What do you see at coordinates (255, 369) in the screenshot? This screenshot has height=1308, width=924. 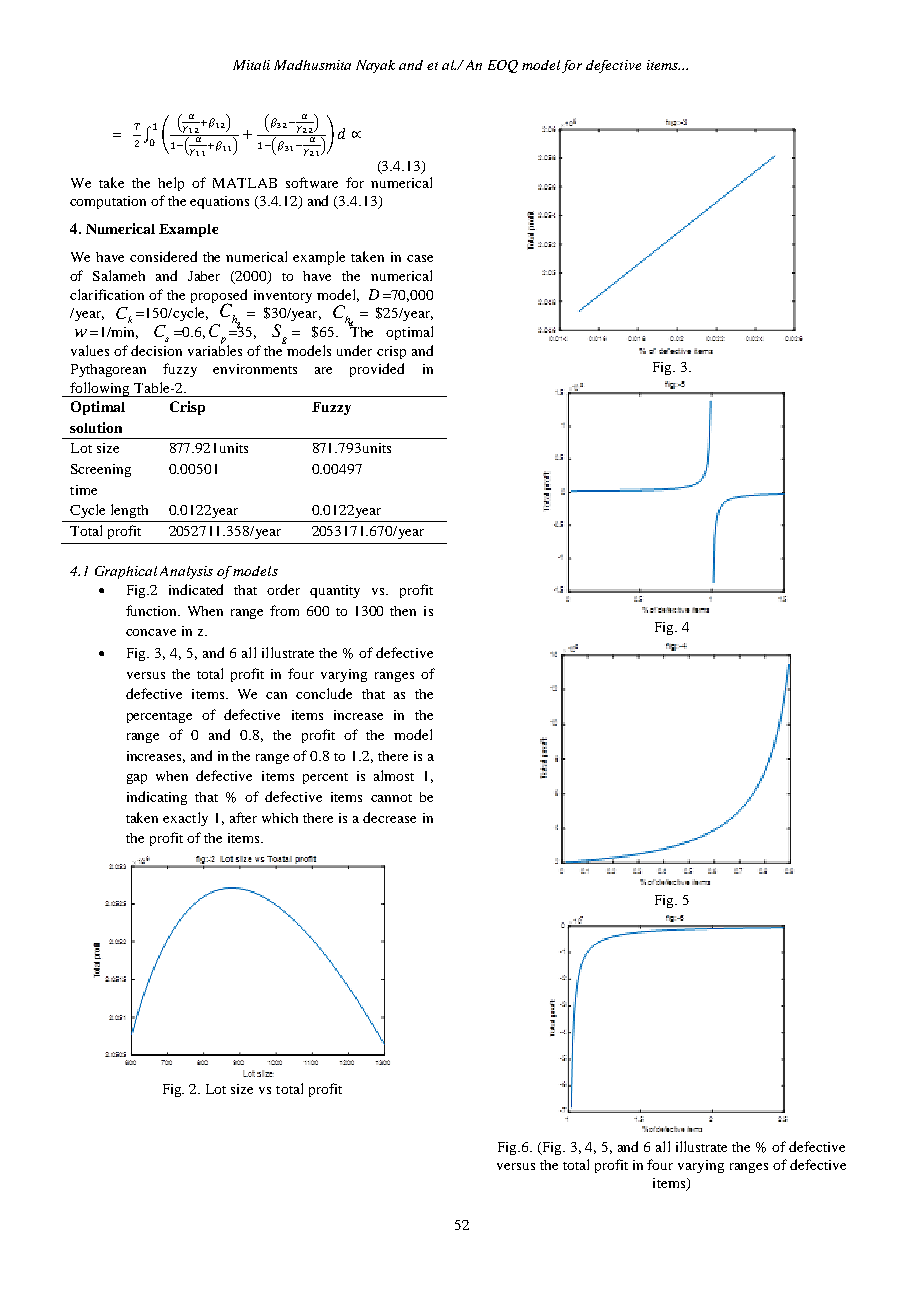 I see `environments` at bounding box center [255, 369].
